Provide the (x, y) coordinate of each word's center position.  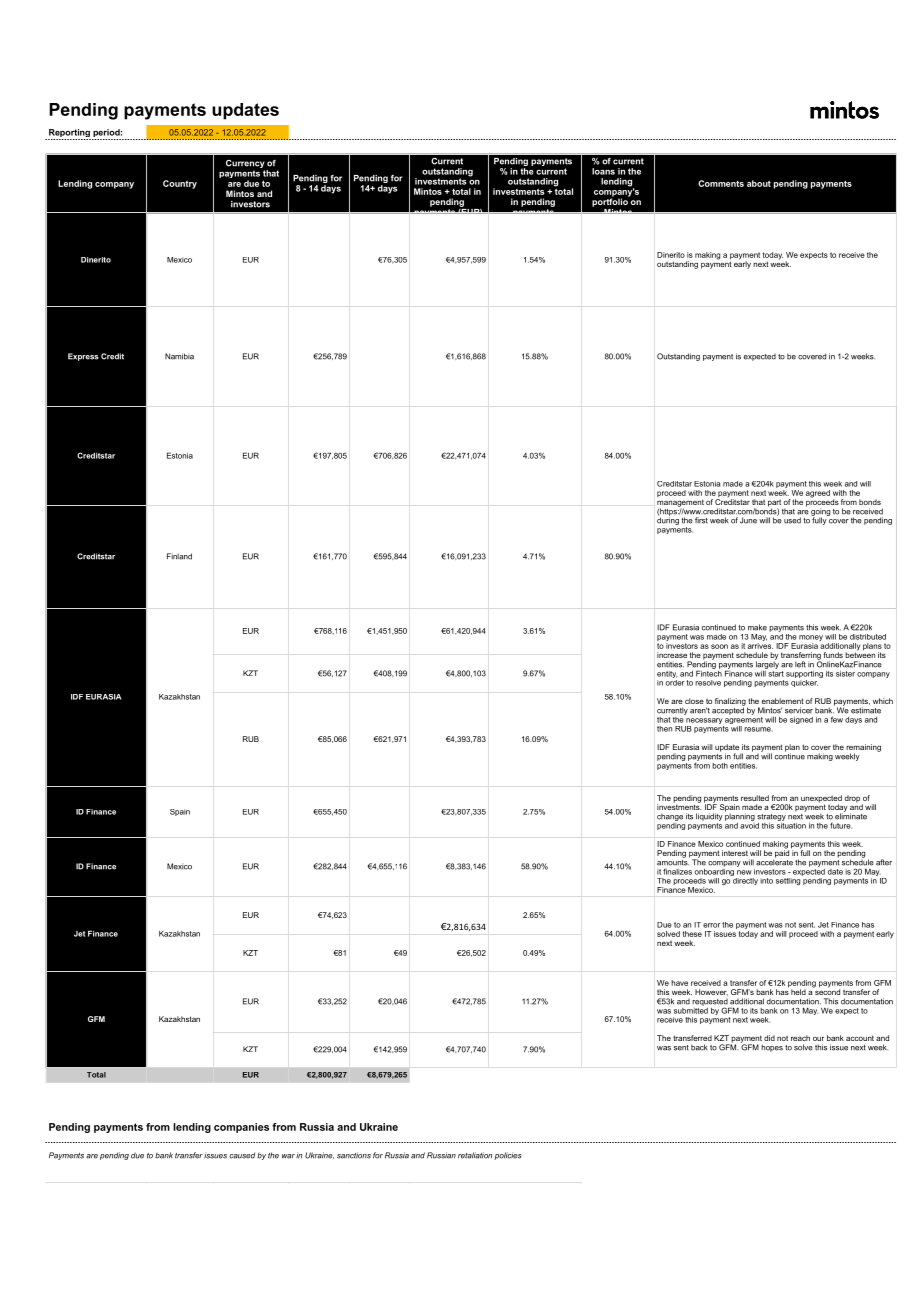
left (800, 664)
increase (672, 655)
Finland (179, 556)
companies (241, 1128)
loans (603, 171)
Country (180, 184)
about (759, 183)
